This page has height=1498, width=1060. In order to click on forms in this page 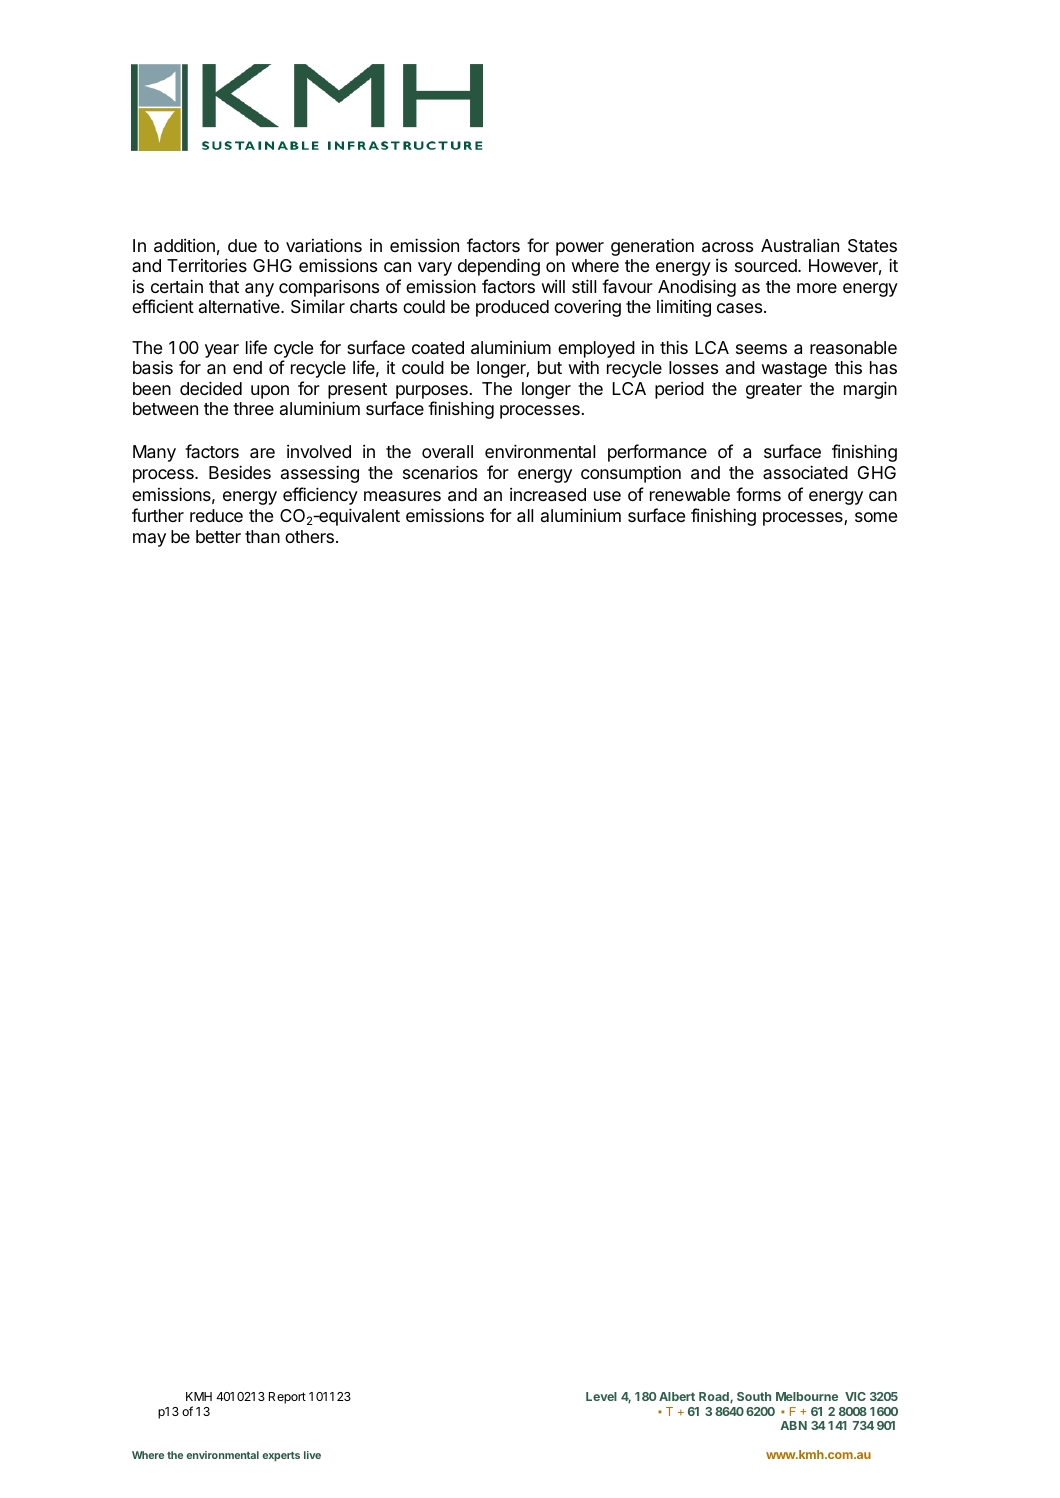, I will do `click(758, 494)`.
